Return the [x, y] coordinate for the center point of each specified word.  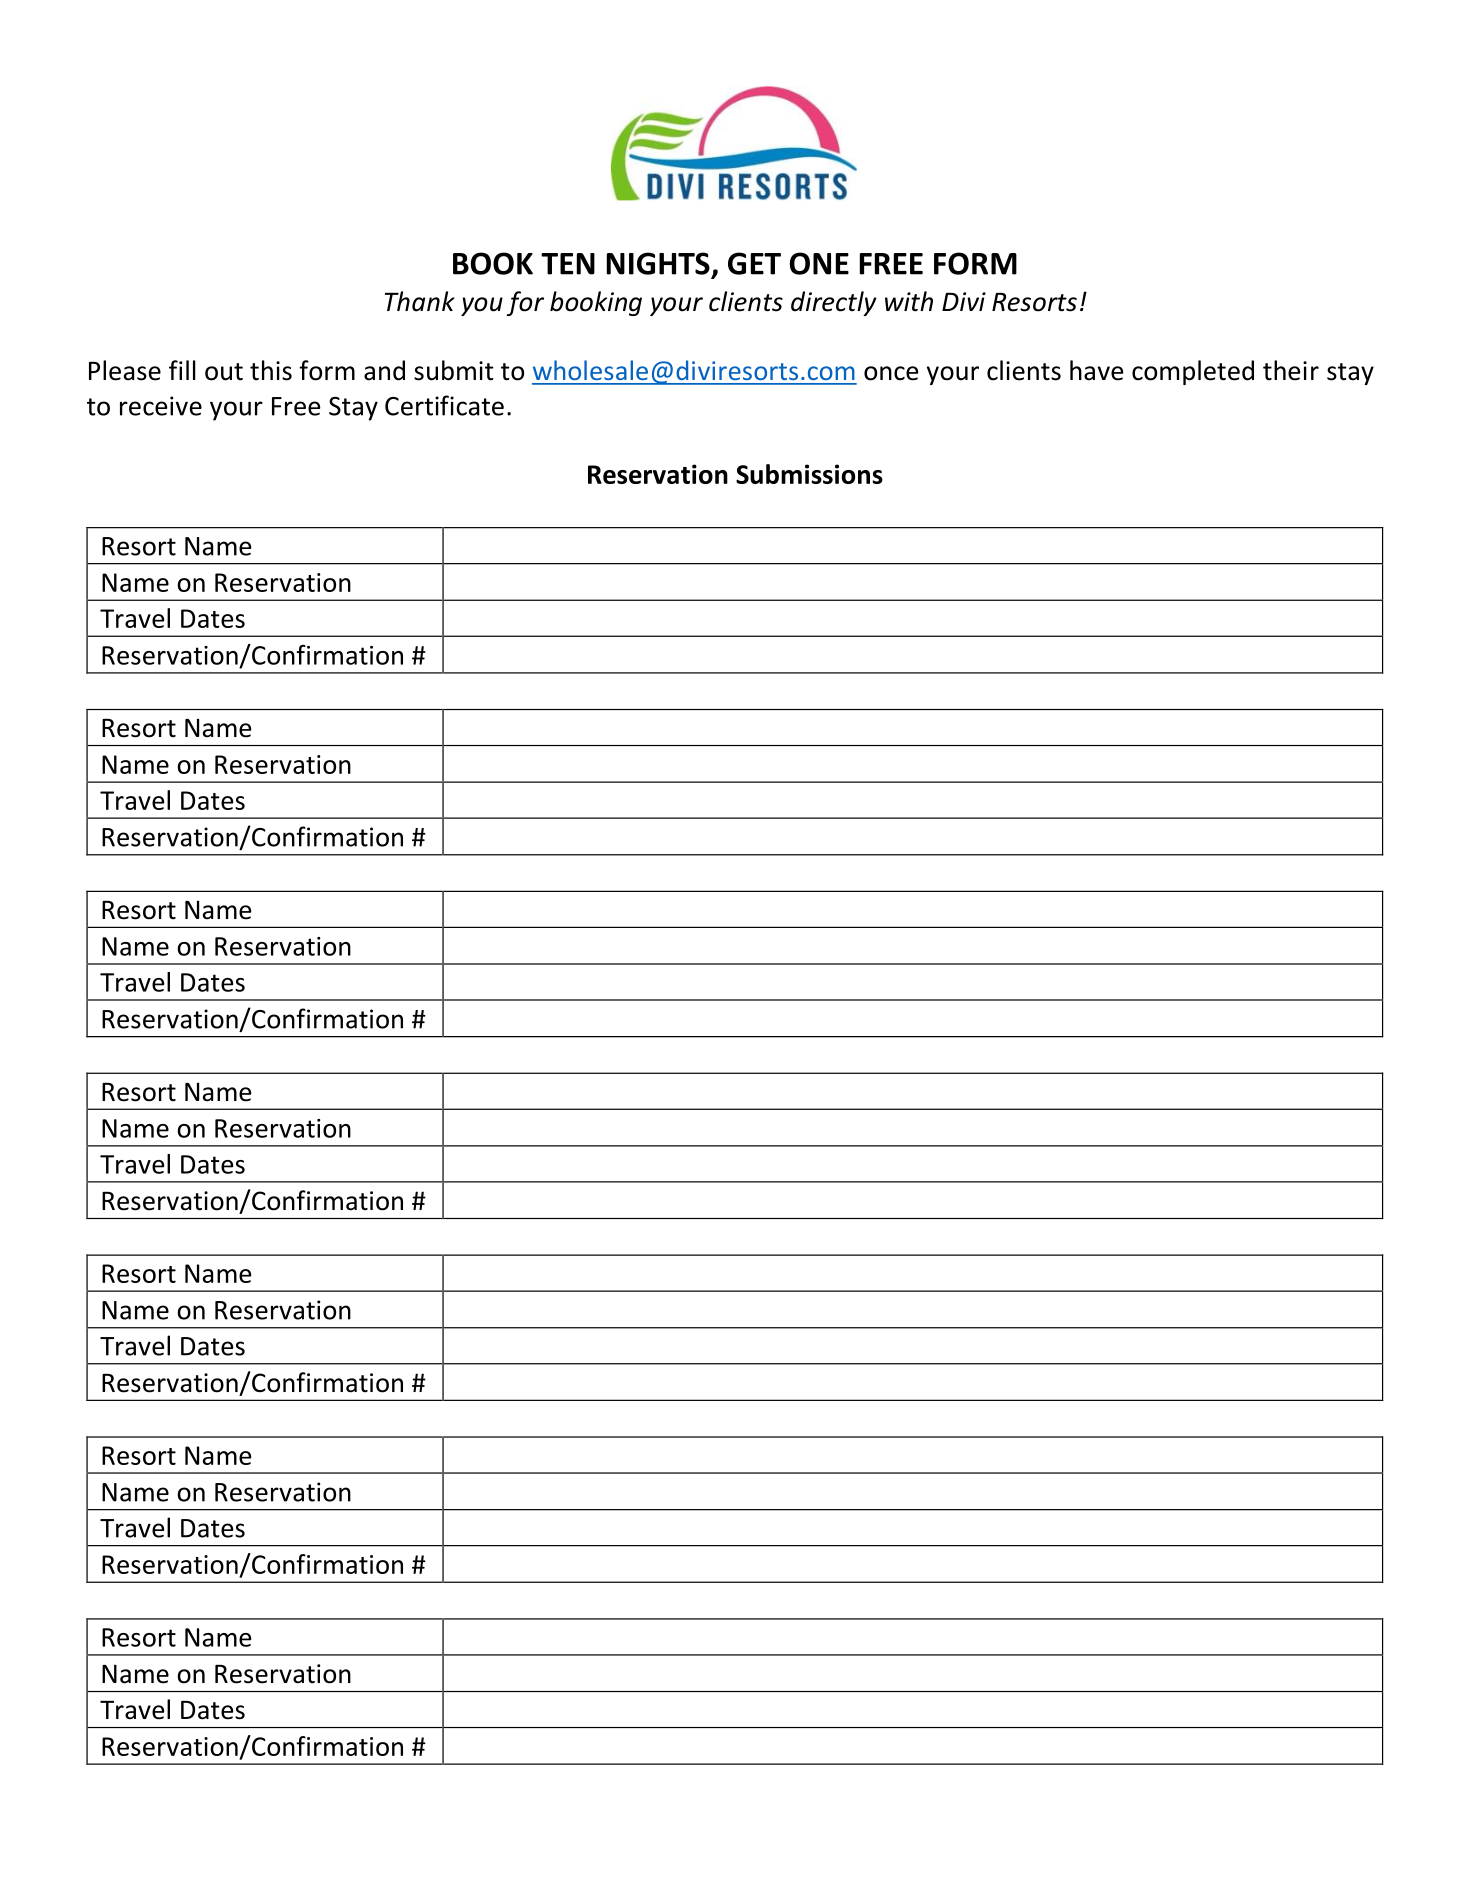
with [909, 301]
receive [161, 406]
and [384, 370]
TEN [568, 264]
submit [454, 370]
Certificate [444, 405]
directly [834, 303]
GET [754, 263]
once [891, 373]
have [1097, 370]
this [271, 370]
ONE [819, 263]
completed [1193, 372]
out [224, 372]
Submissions [809, 474]
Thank [420, 301]
